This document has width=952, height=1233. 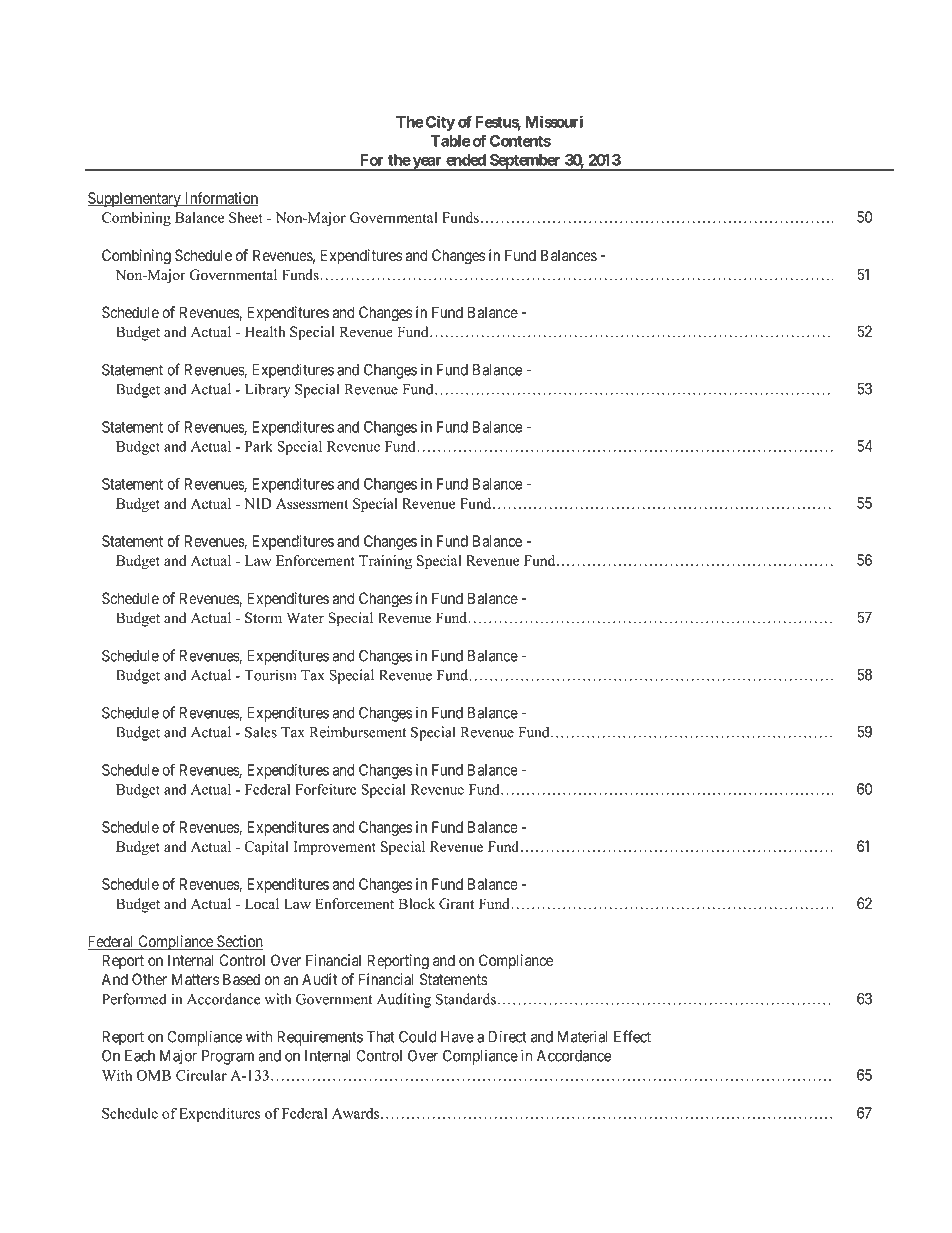 What do you see at coordinates (554, 121) in the document?
I see `Missouri` at bounding box center [554, 121].
